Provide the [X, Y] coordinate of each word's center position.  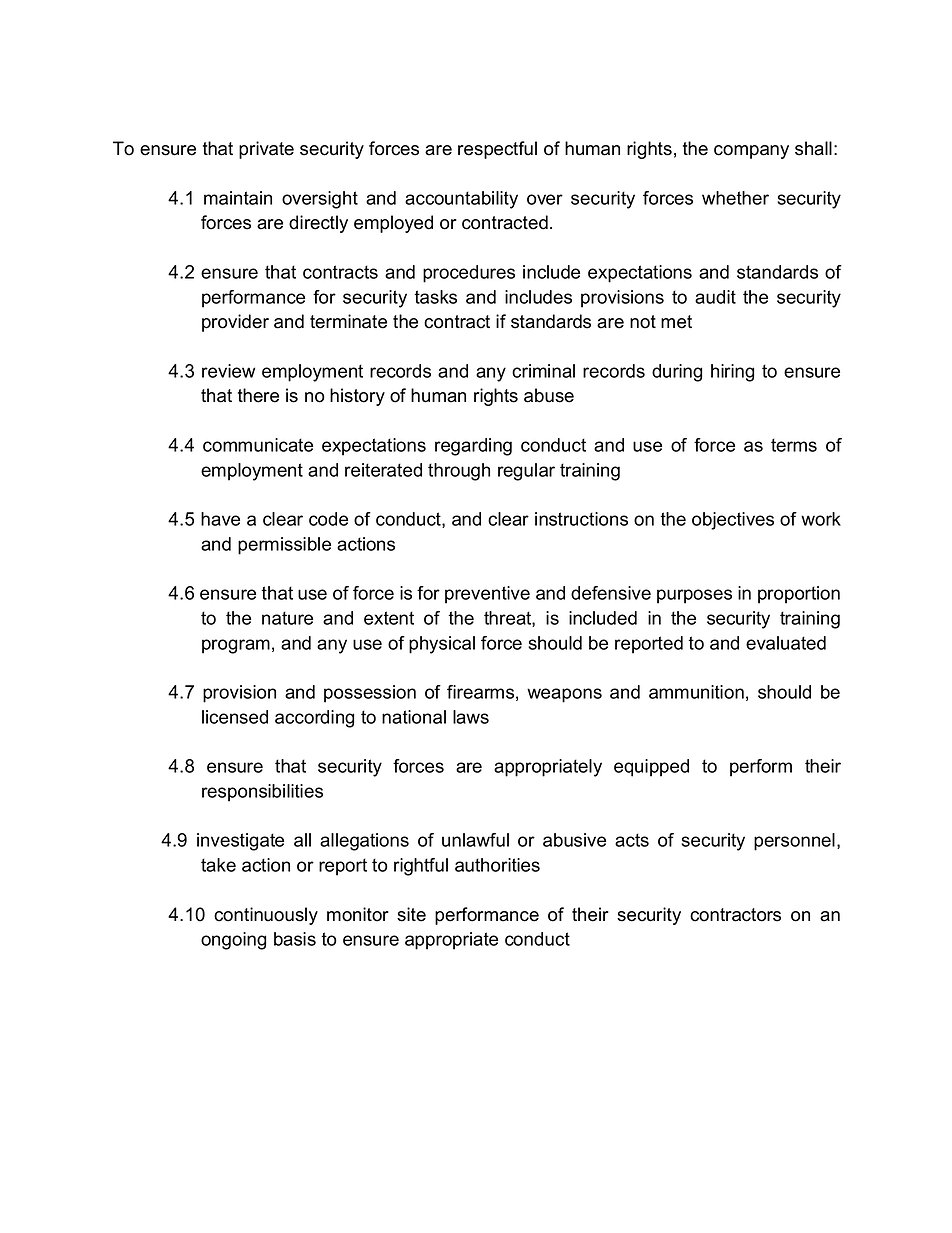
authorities [497, 865]
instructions [581, 519]
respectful [497, 150]
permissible [284, 546]
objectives [733, 521]
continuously [266, 916]
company [751, 152]
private [266, 150]
